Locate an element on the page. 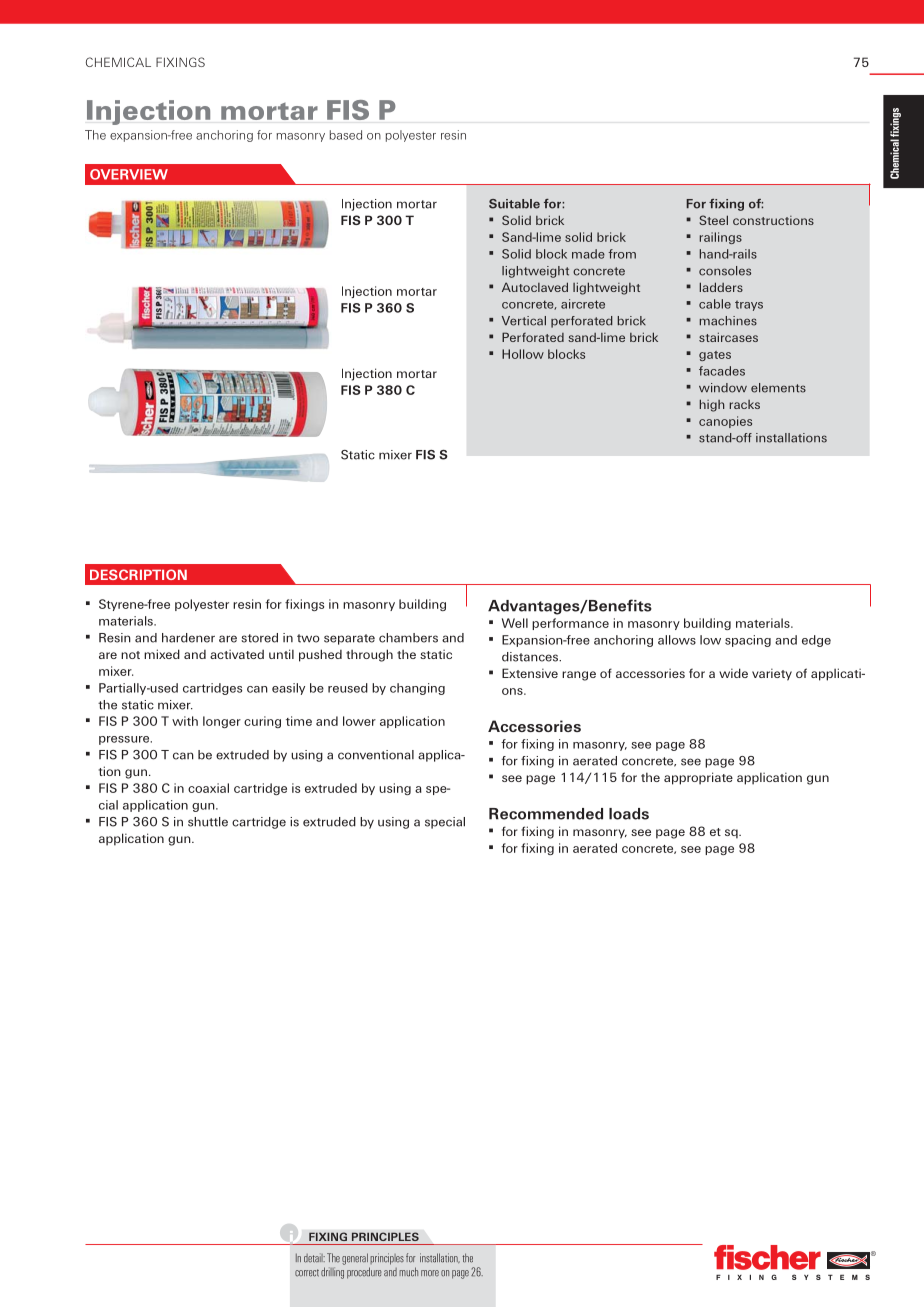  appropriate is located at coordinates (698, 778).
